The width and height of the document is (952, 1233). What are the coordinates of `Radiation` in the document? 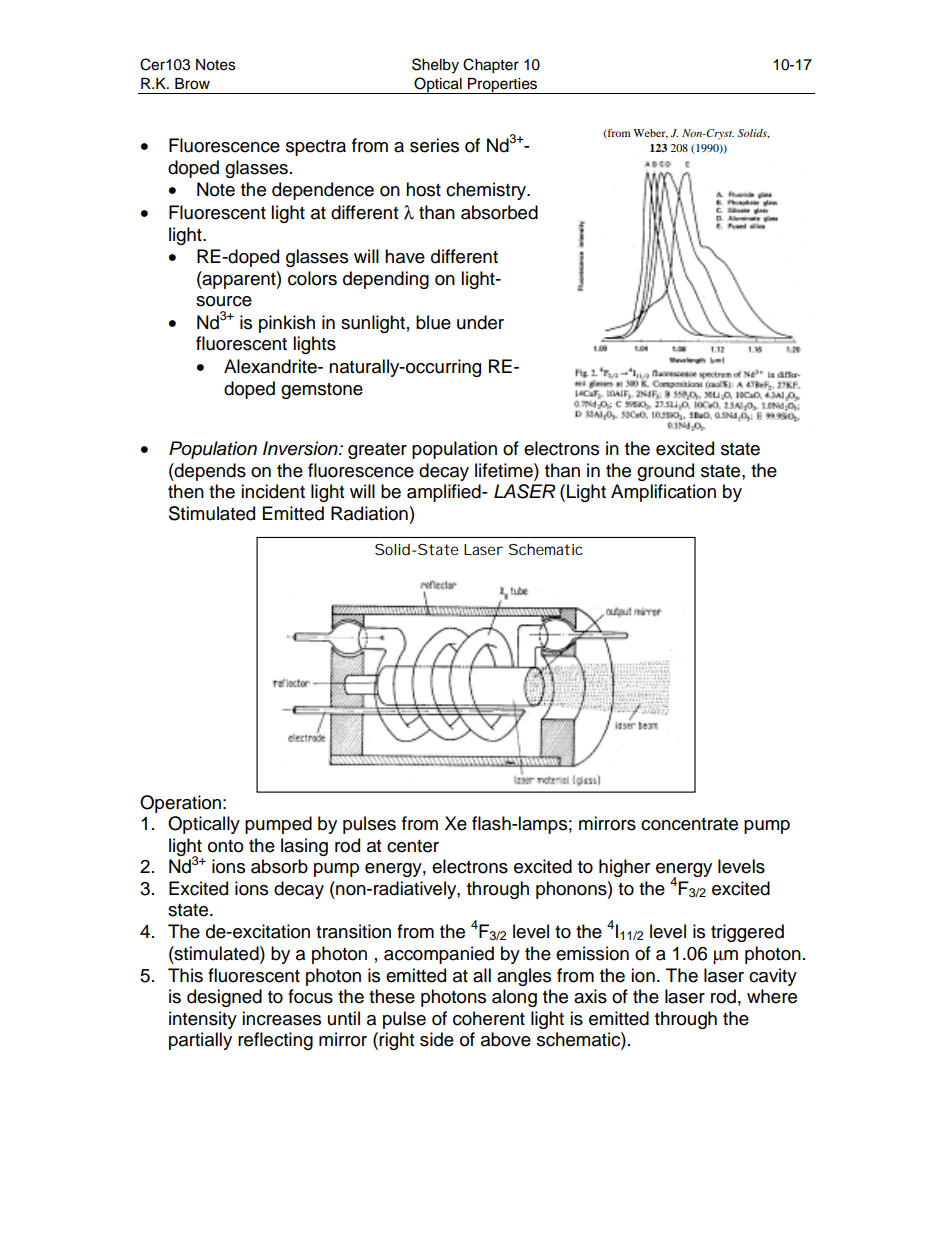 It's located at (369, 513).
